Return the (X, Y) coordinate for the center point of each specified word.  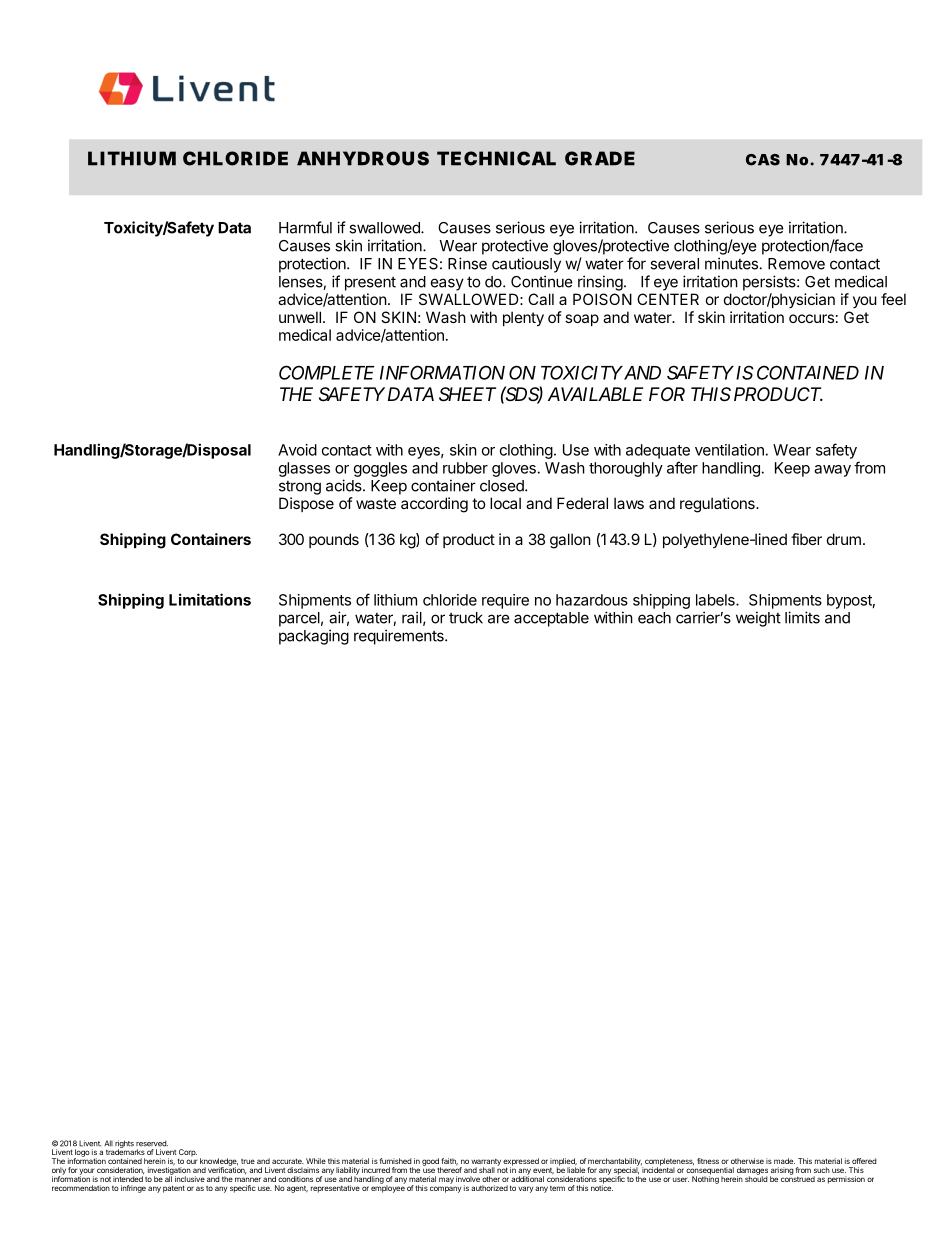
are (499, 619)
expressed (521, 1163)
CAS (763, 160)
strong (300, 488)
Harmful (305, 227)
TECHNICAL (496, 158)
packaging (314, 637)
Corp (187, 1154)
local (505, 503)
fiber (806, 539)
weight (758, 619)
